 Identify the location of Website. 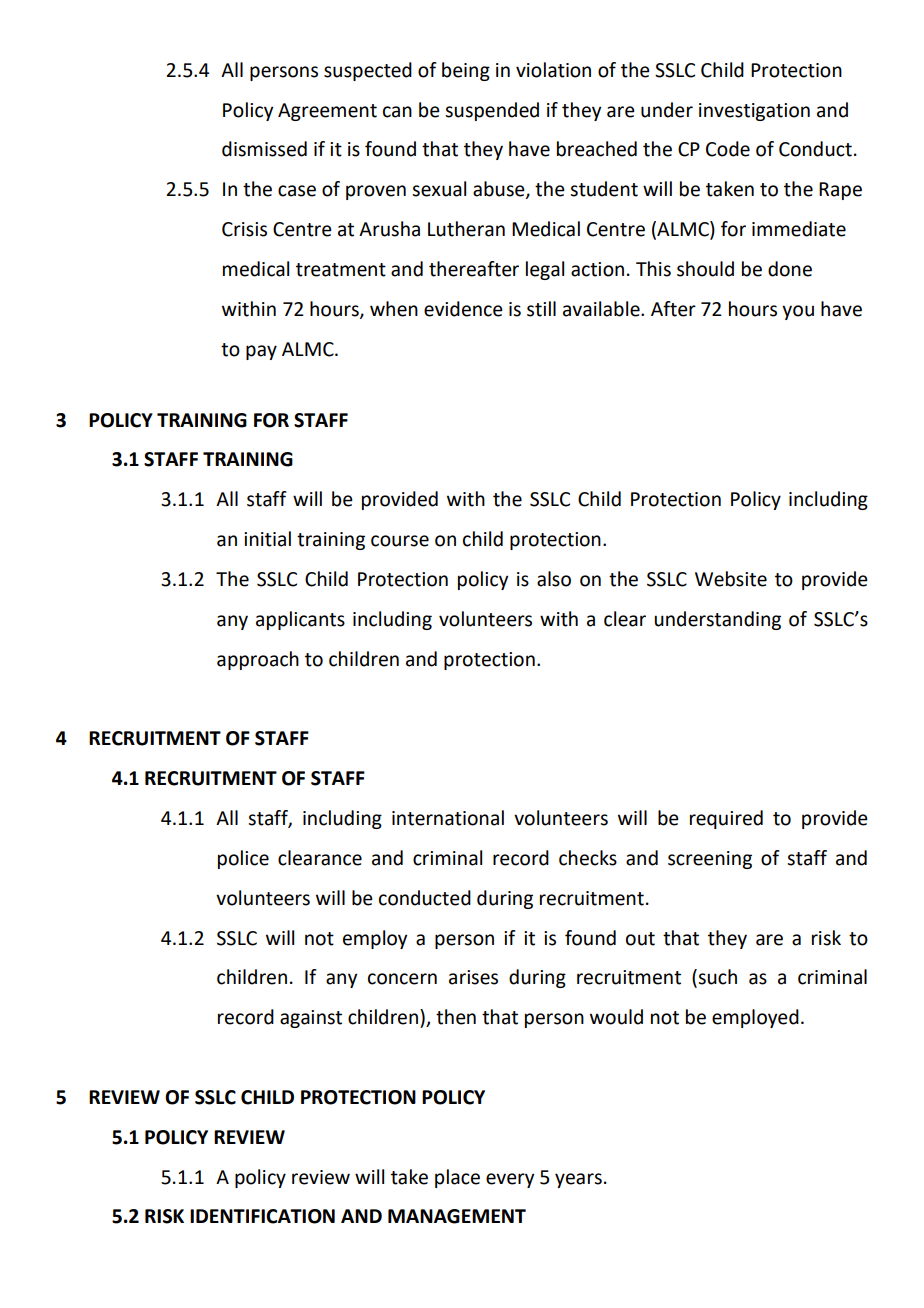
(731, 579).
